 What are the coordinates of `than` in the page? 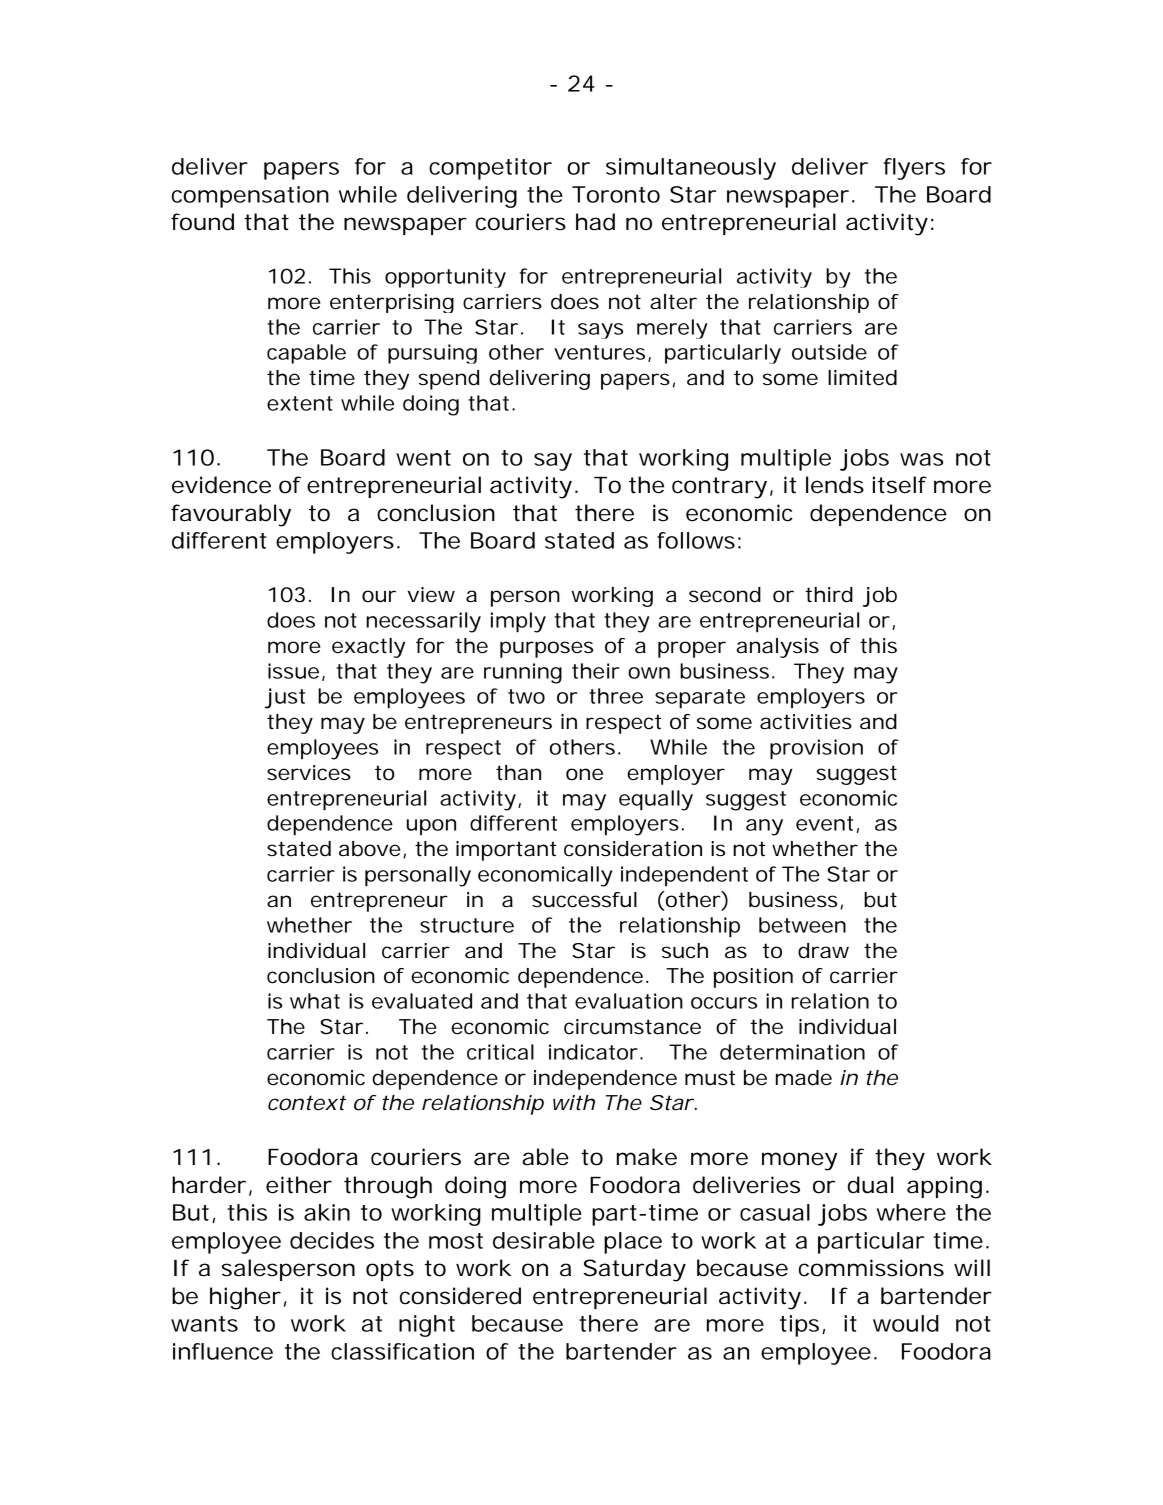 It's located at (518, 773).
